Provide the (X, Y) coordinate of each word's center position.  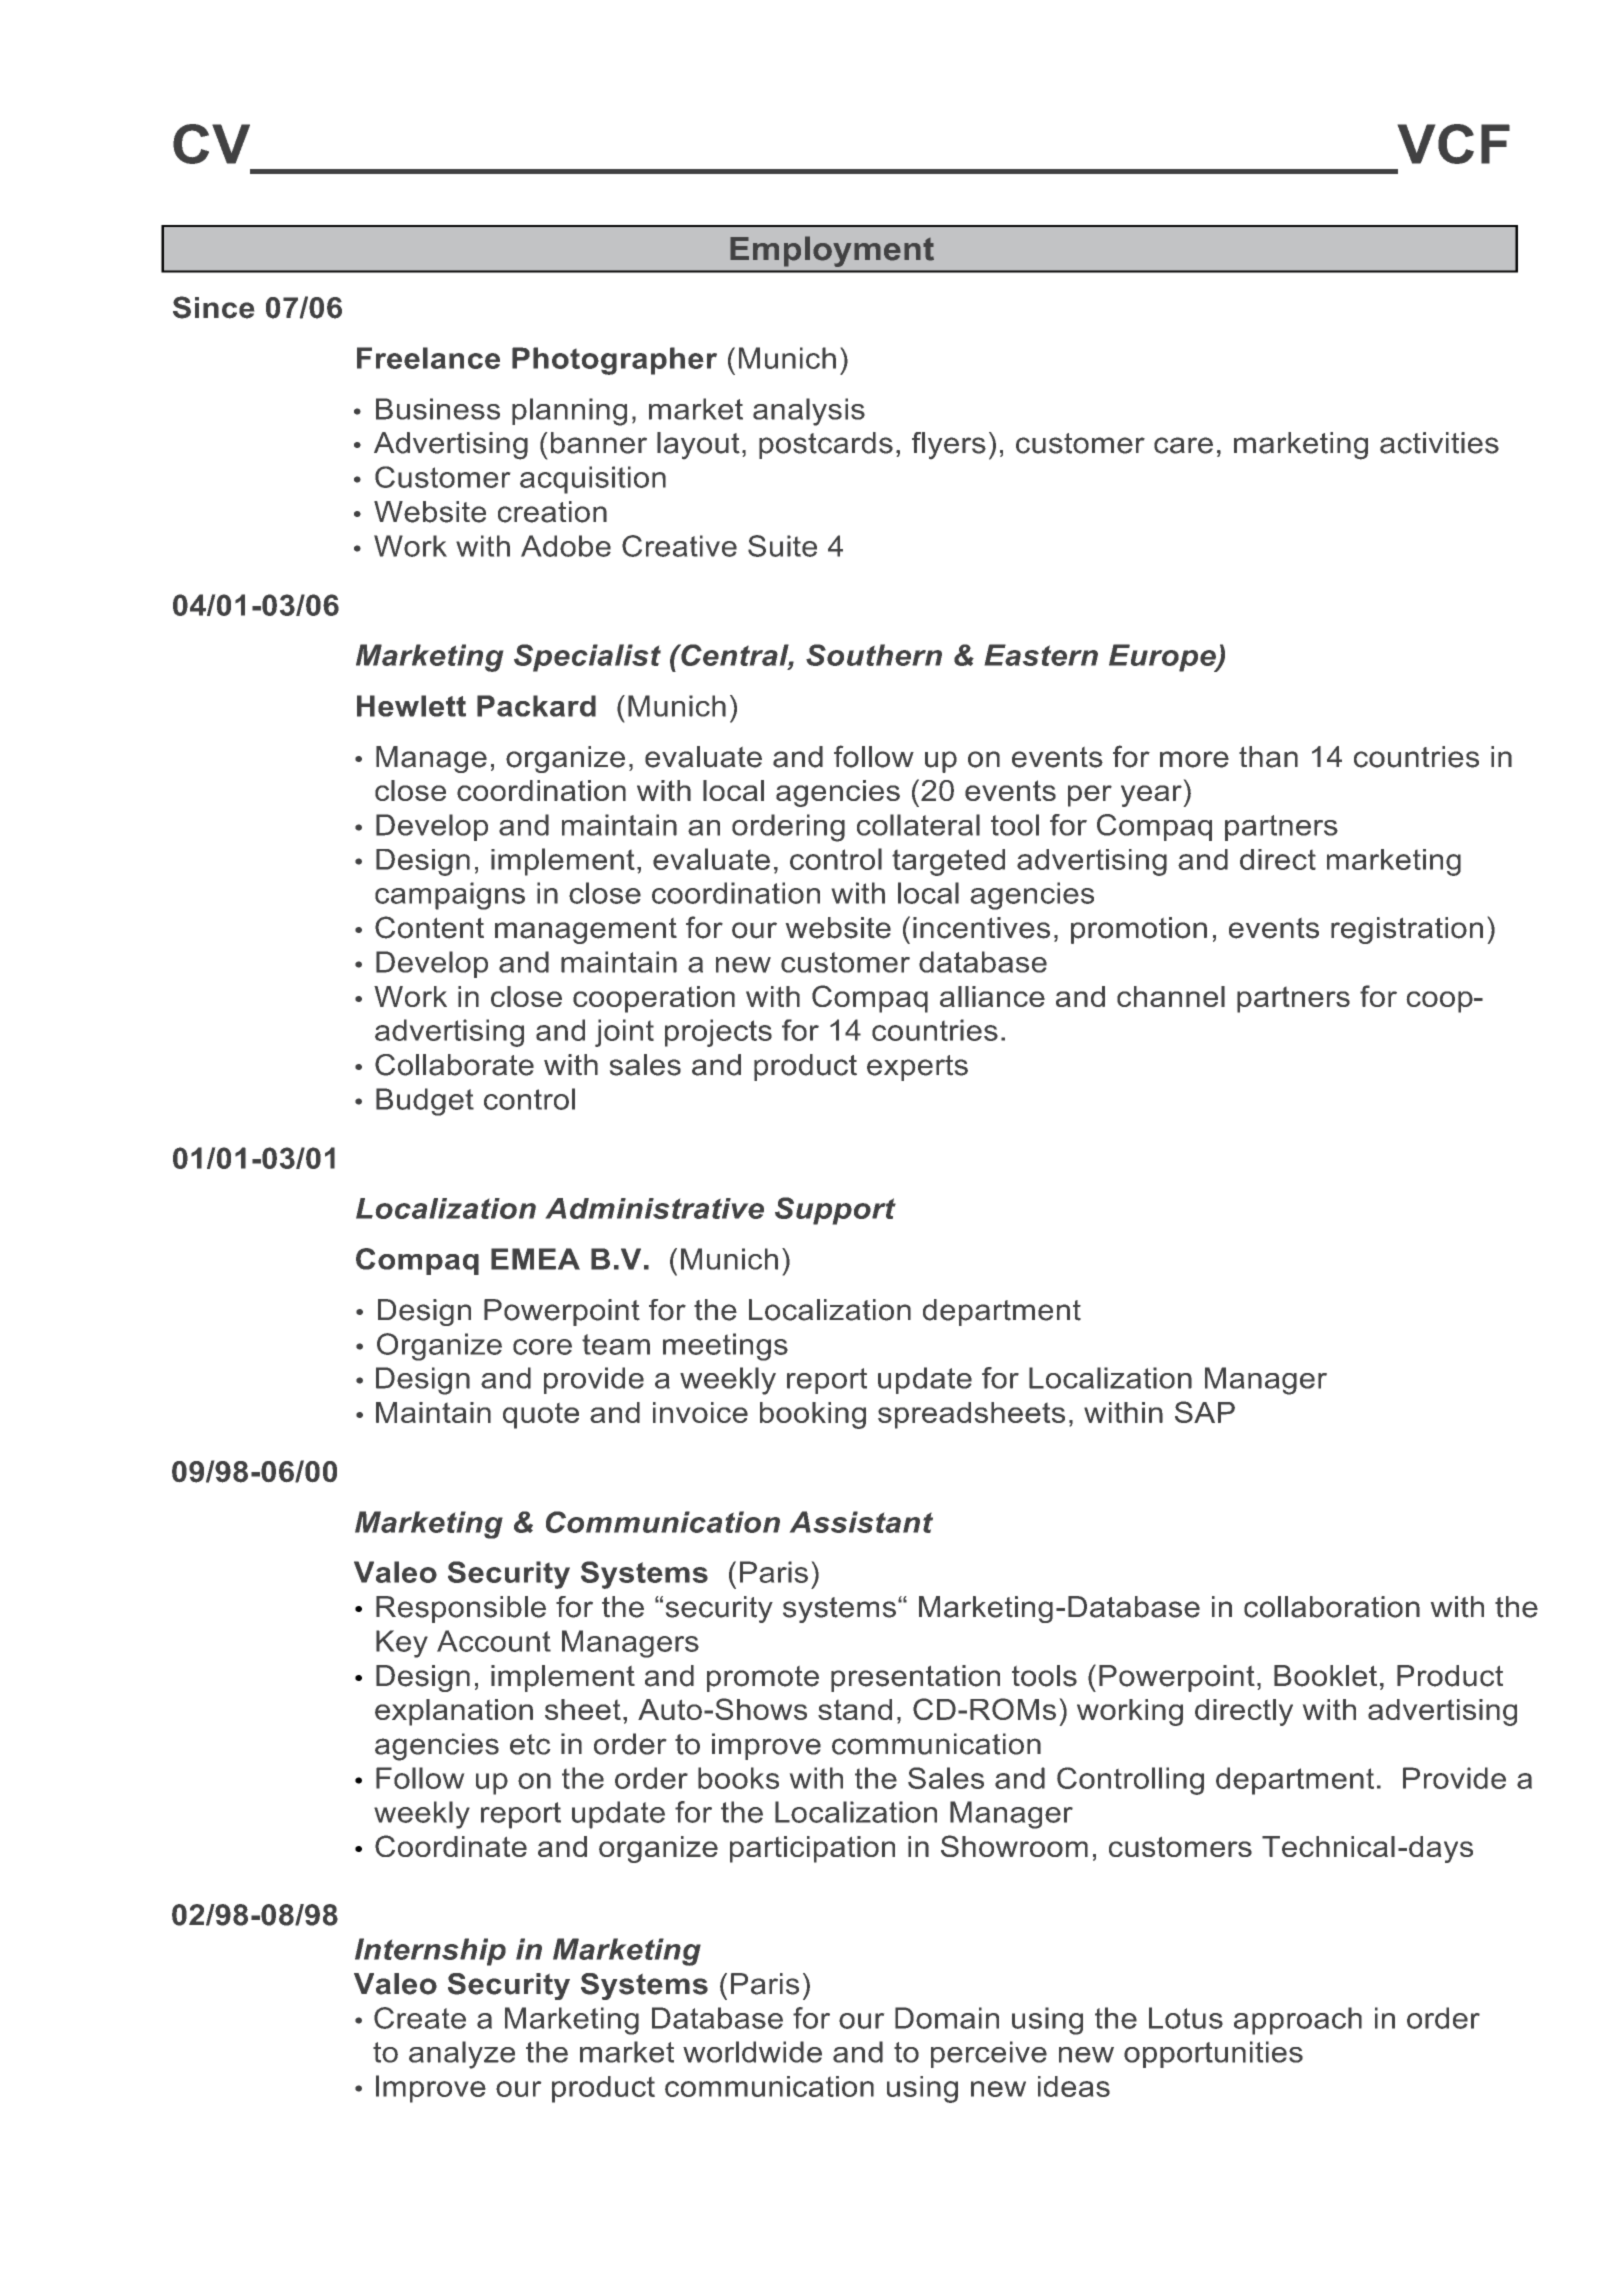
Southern (874, 655)
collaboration (1332, 1607)
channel (1171, 996)
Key (402, 1644)
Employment (832, 251)
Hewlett (411, 706)
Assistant (861, 1522)
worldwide (752, 2052)
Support (835, 1211)
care (1183, 445)
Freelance (428, 358)
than (1268, 757)
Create (420, 2018)
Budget (425, 1102)
